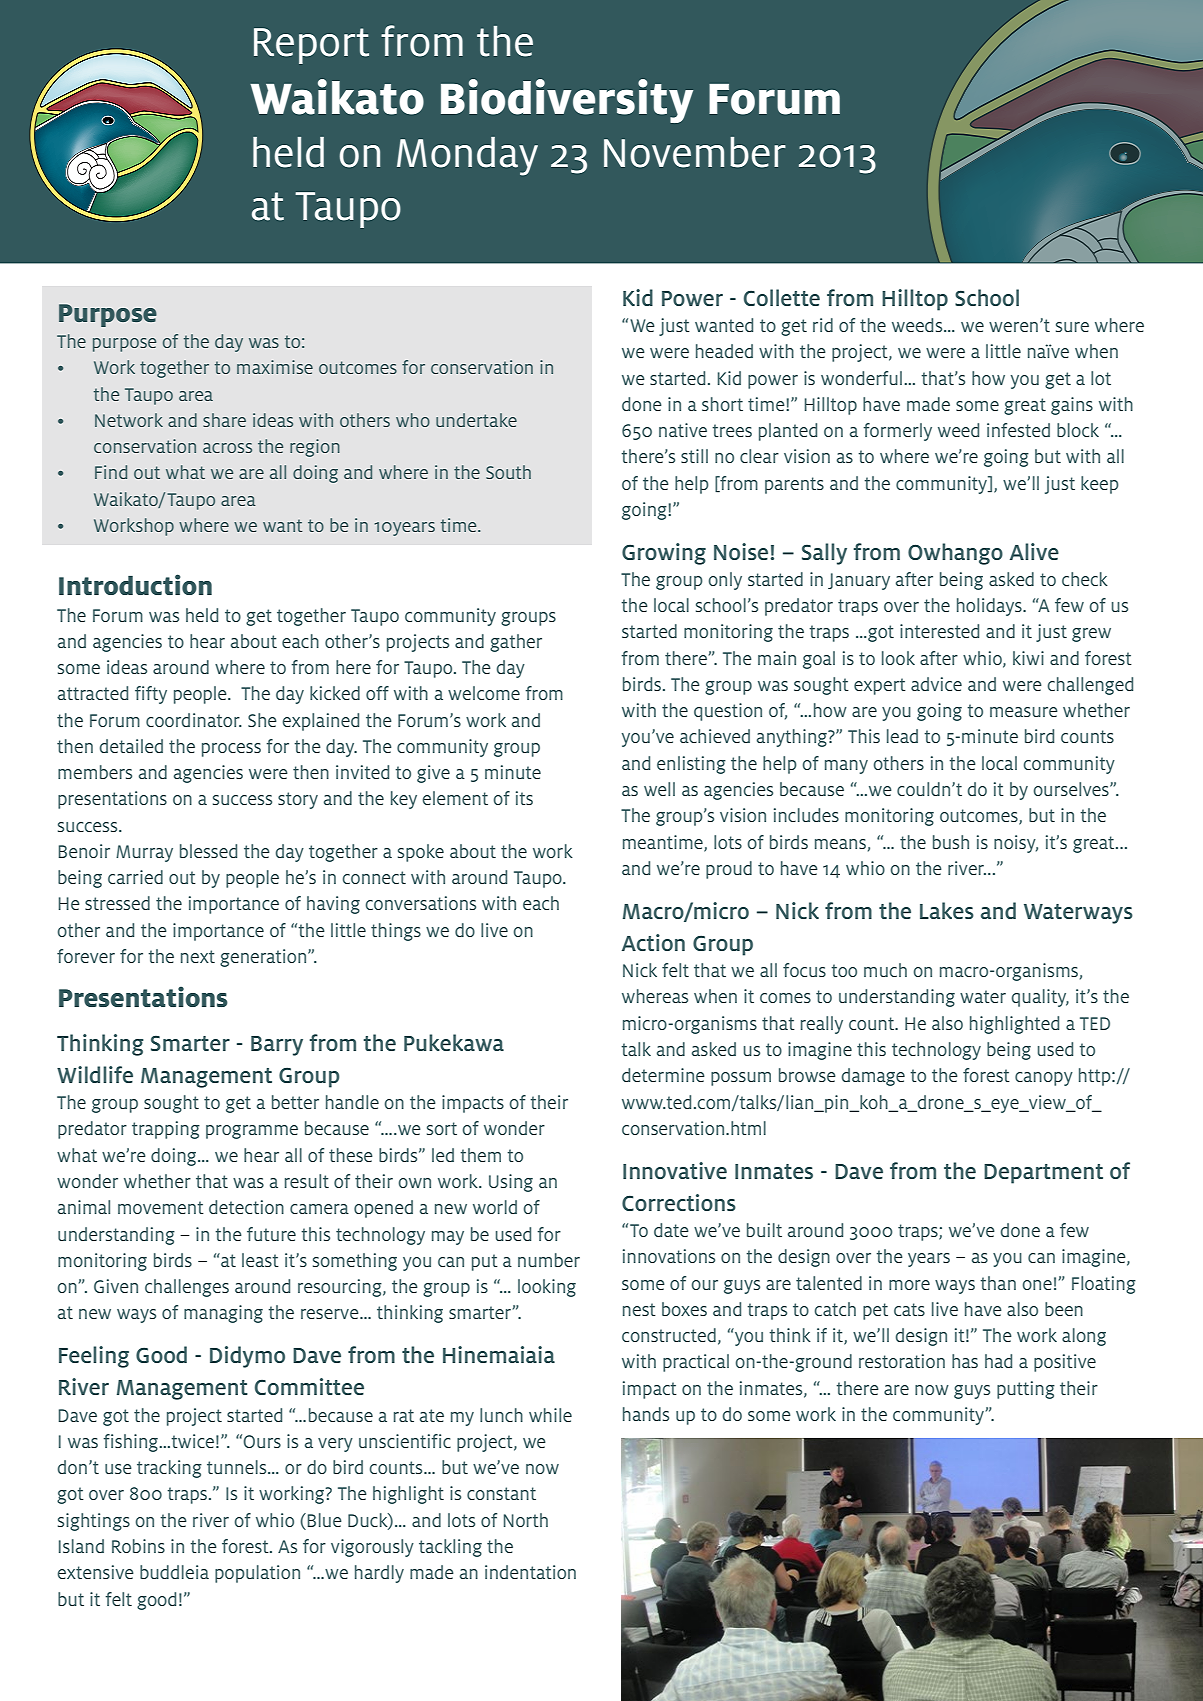  What do you see at coordinates (675, 1170) in the document?
I see `Innovative` at bounding box center [675, 1170].
